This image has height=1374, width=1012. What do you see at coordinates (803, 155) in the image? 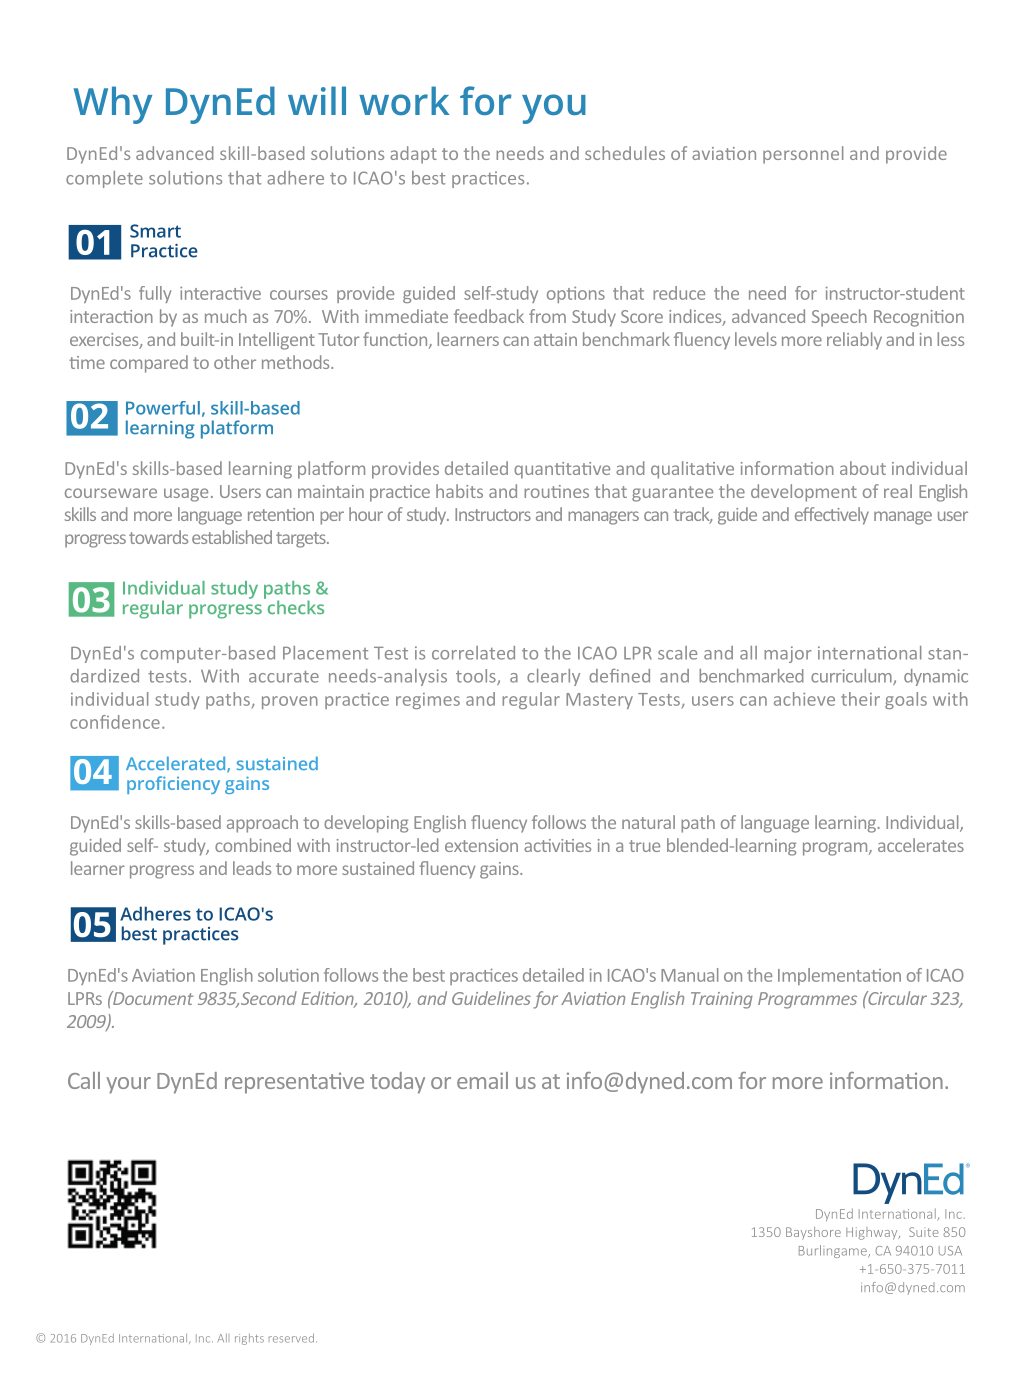
I see `personnel` at bounding box center [803, 155].
